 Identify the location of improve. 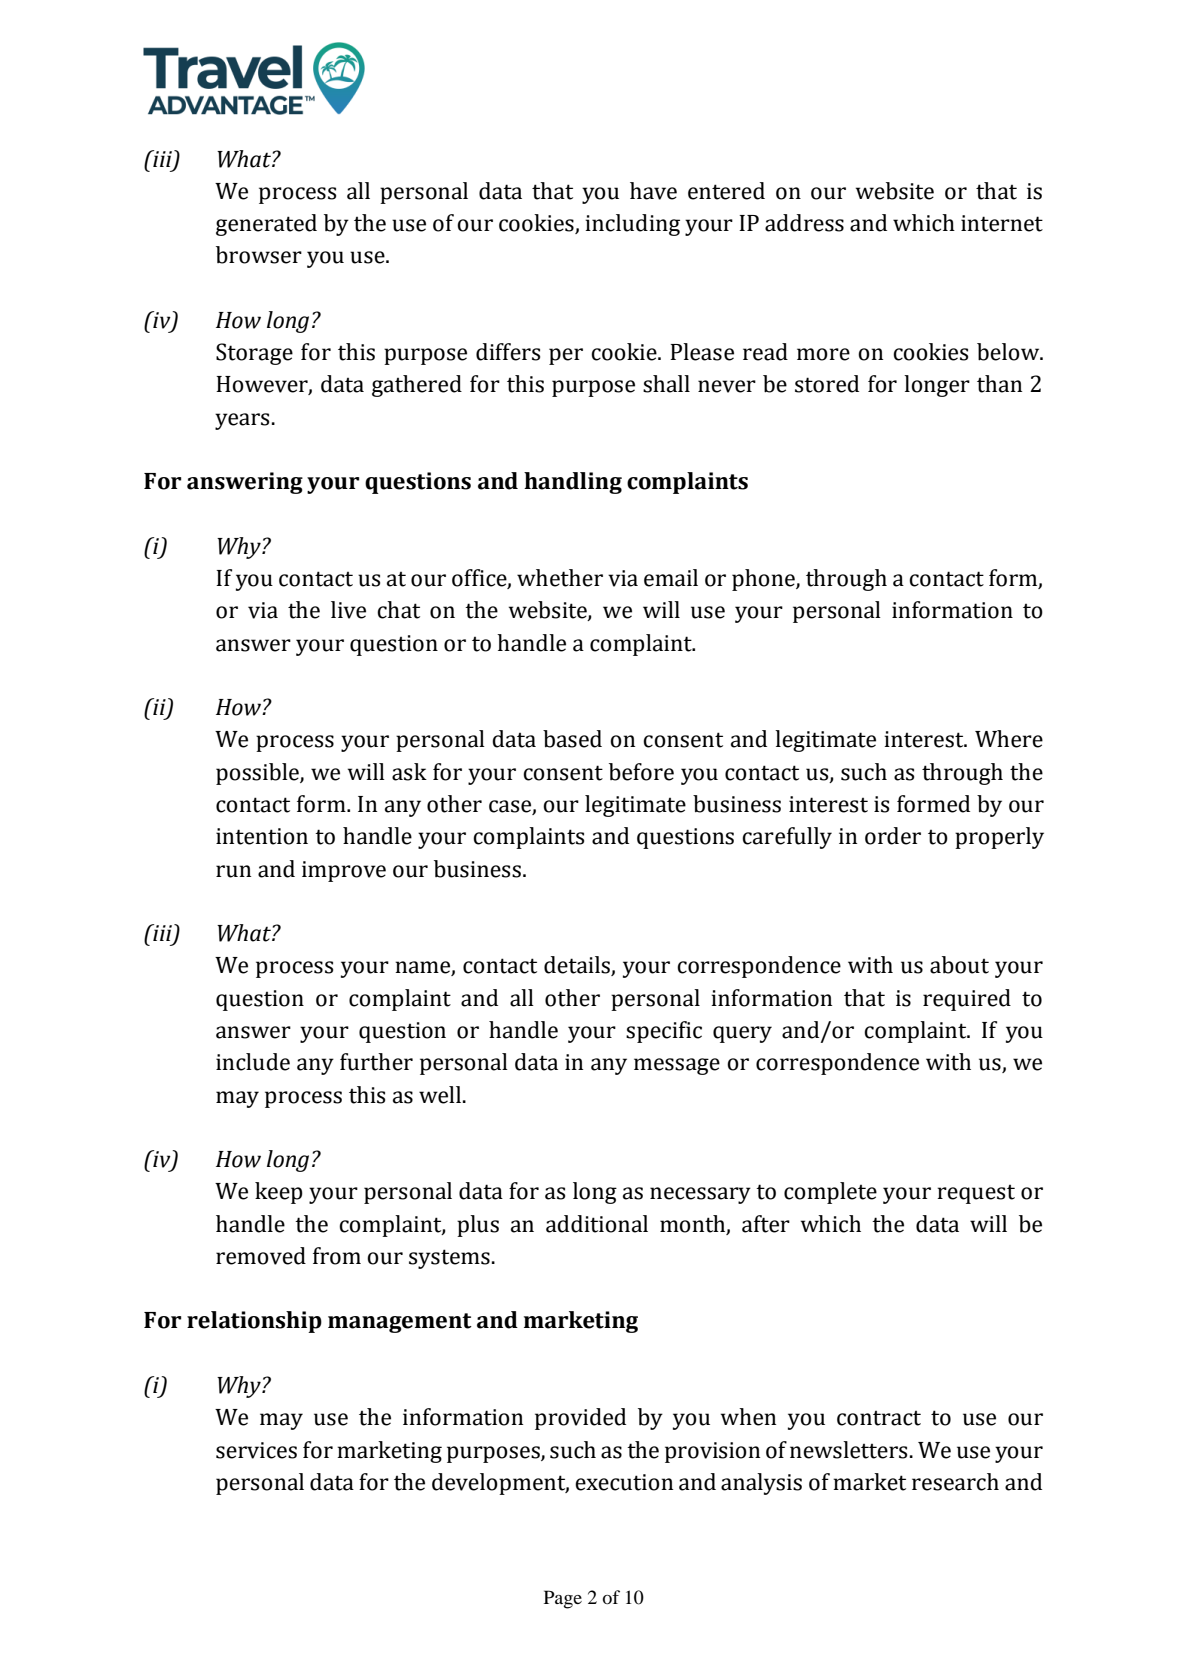
(344, 871).
